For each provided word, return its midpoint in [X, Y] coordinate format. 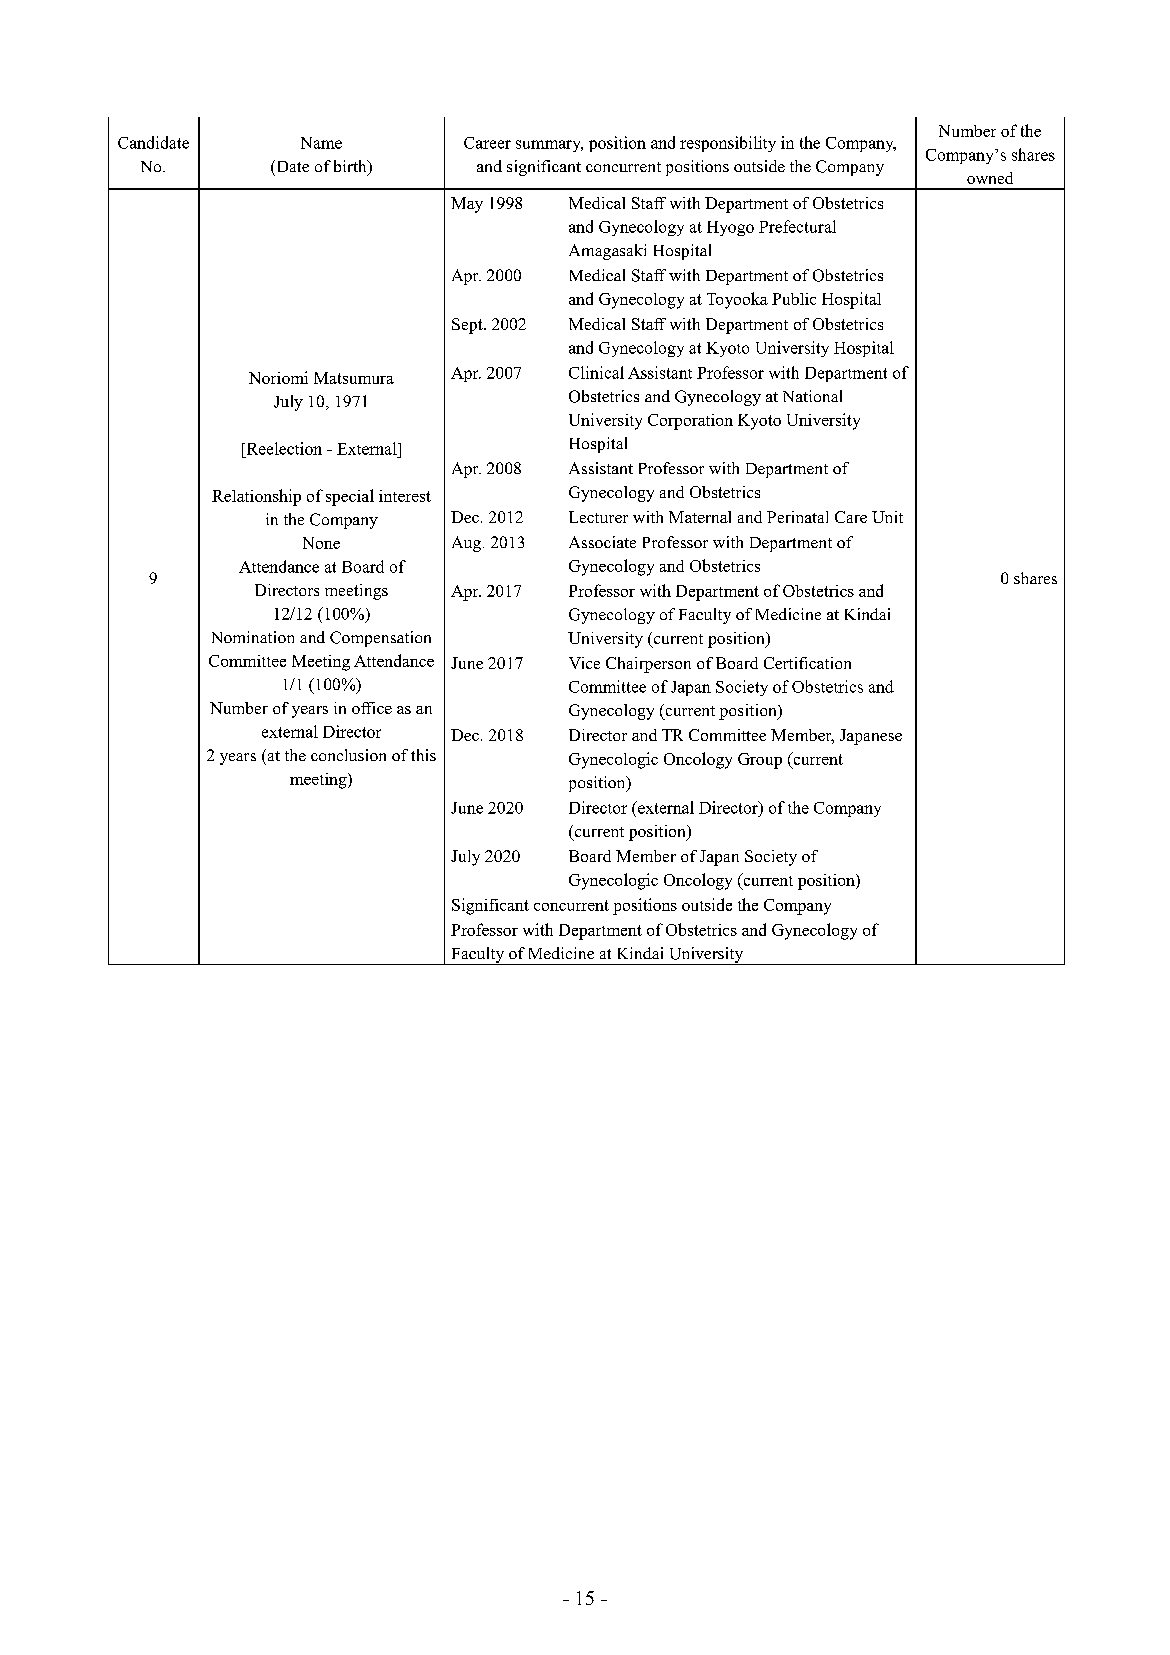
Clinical [596, 372]
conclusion [348, 755]
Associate [602, 542]
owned [990, 178]
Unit [887, 517]
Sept [468, 326]
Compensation [380, 639]
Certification [807, 663]
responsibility [728, 144]
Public [794, 299]
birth [351, 167]
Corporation [690, 422]
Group [760, 761]
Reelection [283, 448]
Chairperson [648, 665]
